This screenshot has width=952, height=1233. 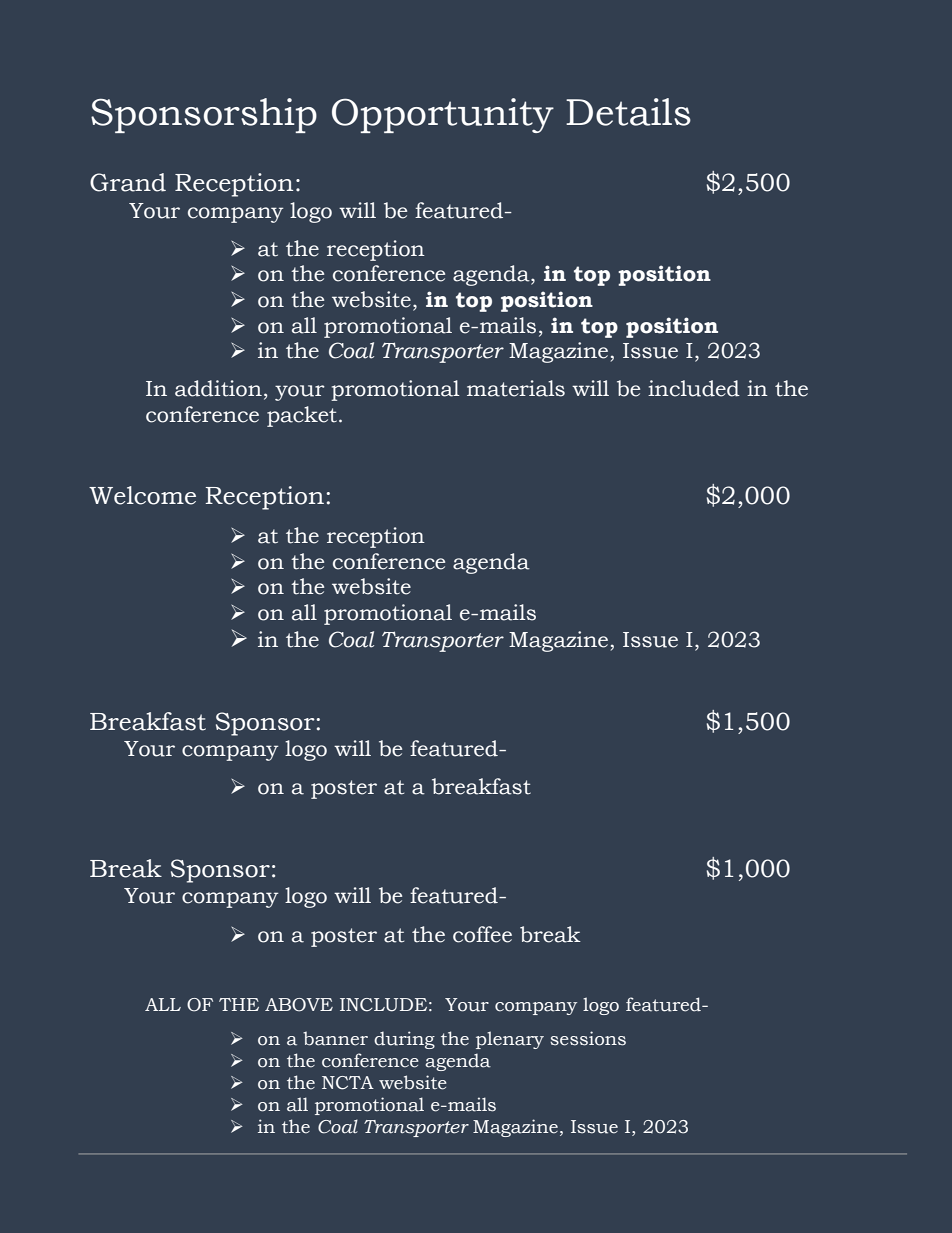 I want to click on Opportunity, so click(x=443, y=115).
